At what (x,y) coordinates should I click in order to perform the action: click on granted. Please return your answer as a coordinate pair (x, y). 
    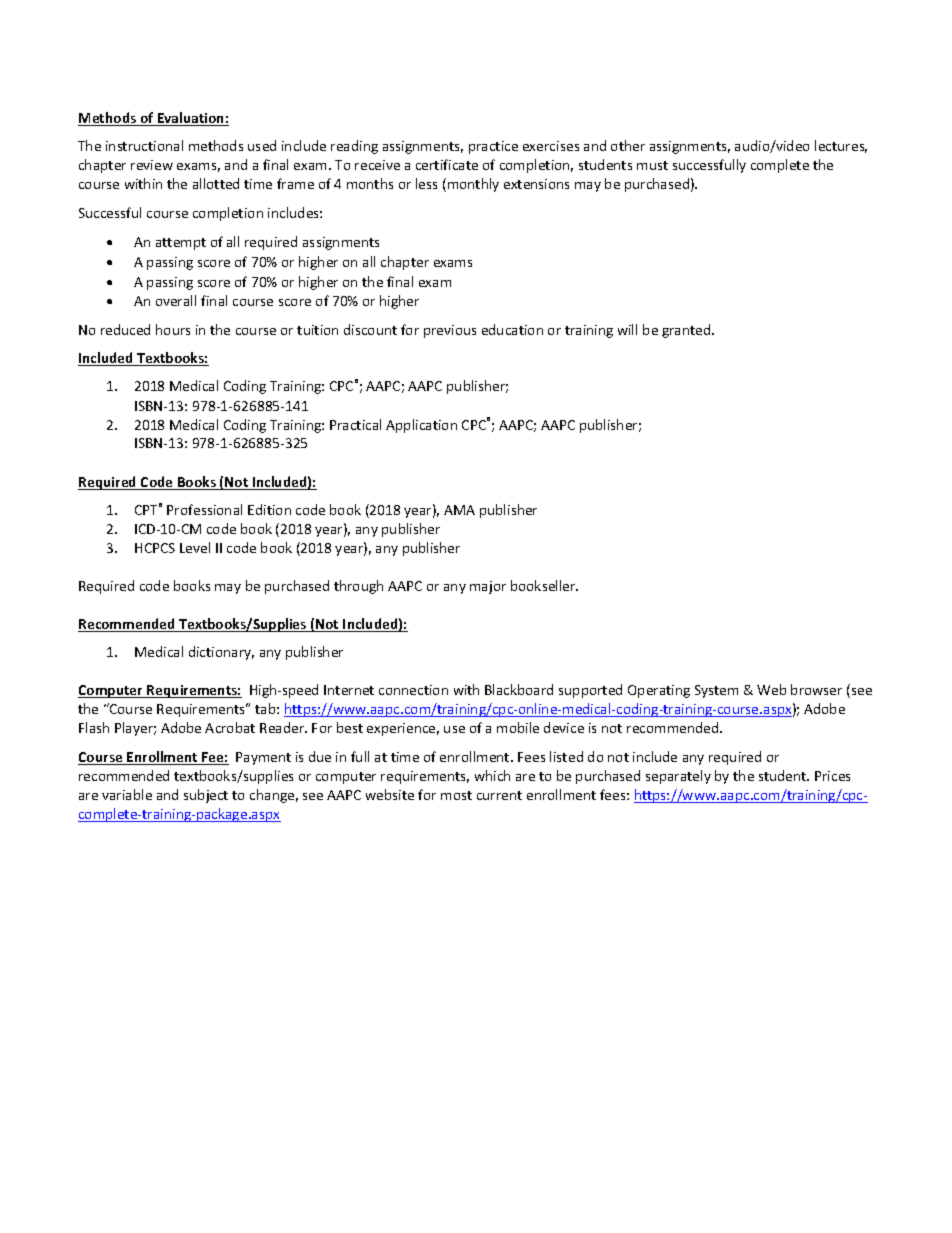
    Looking at the image, I should click on (687, 331).
